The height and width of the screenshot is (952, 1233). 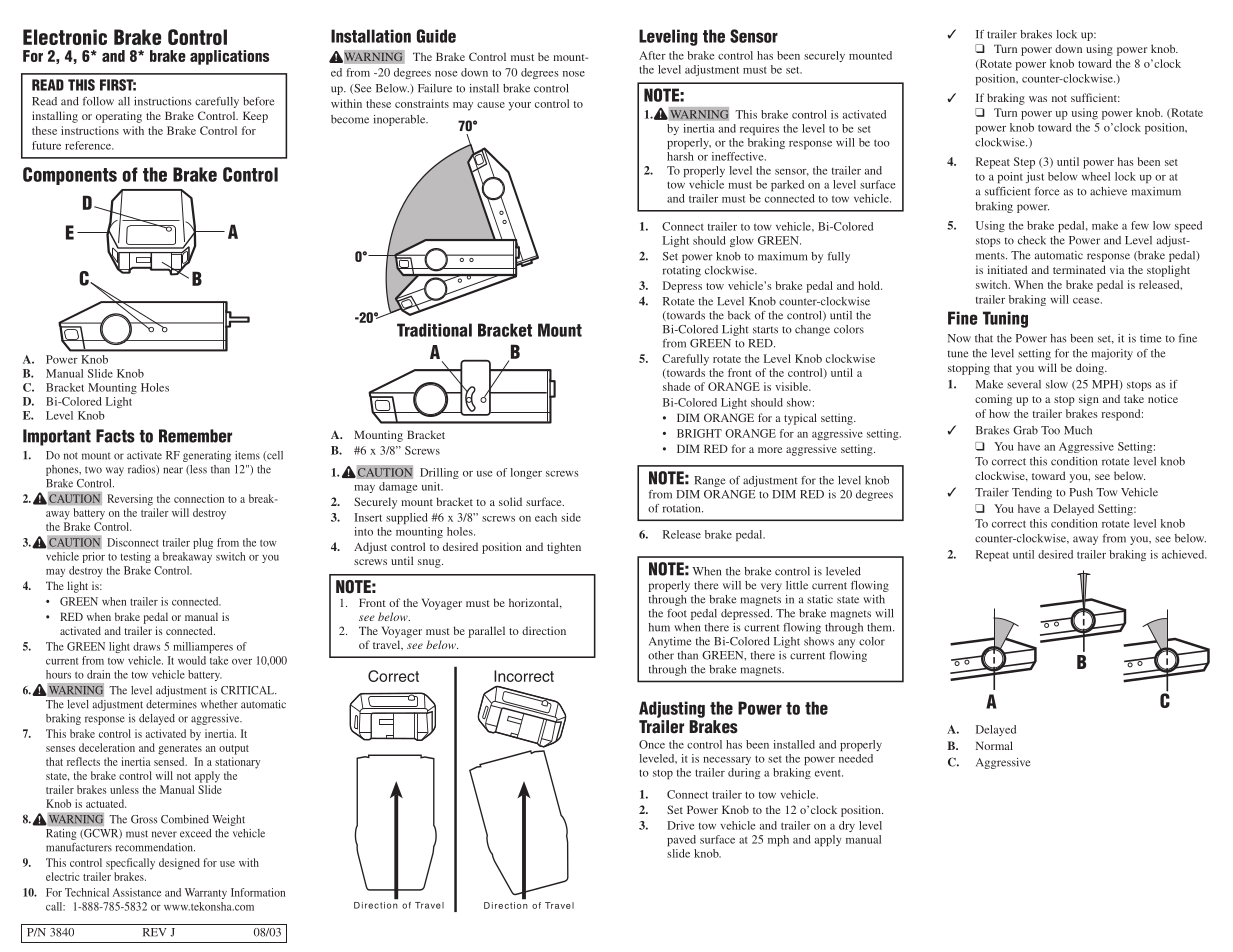 What do you see at coordinates (1032, 493) in the screenshot?
I see `Tending` at bounding box center [1032, 493].
